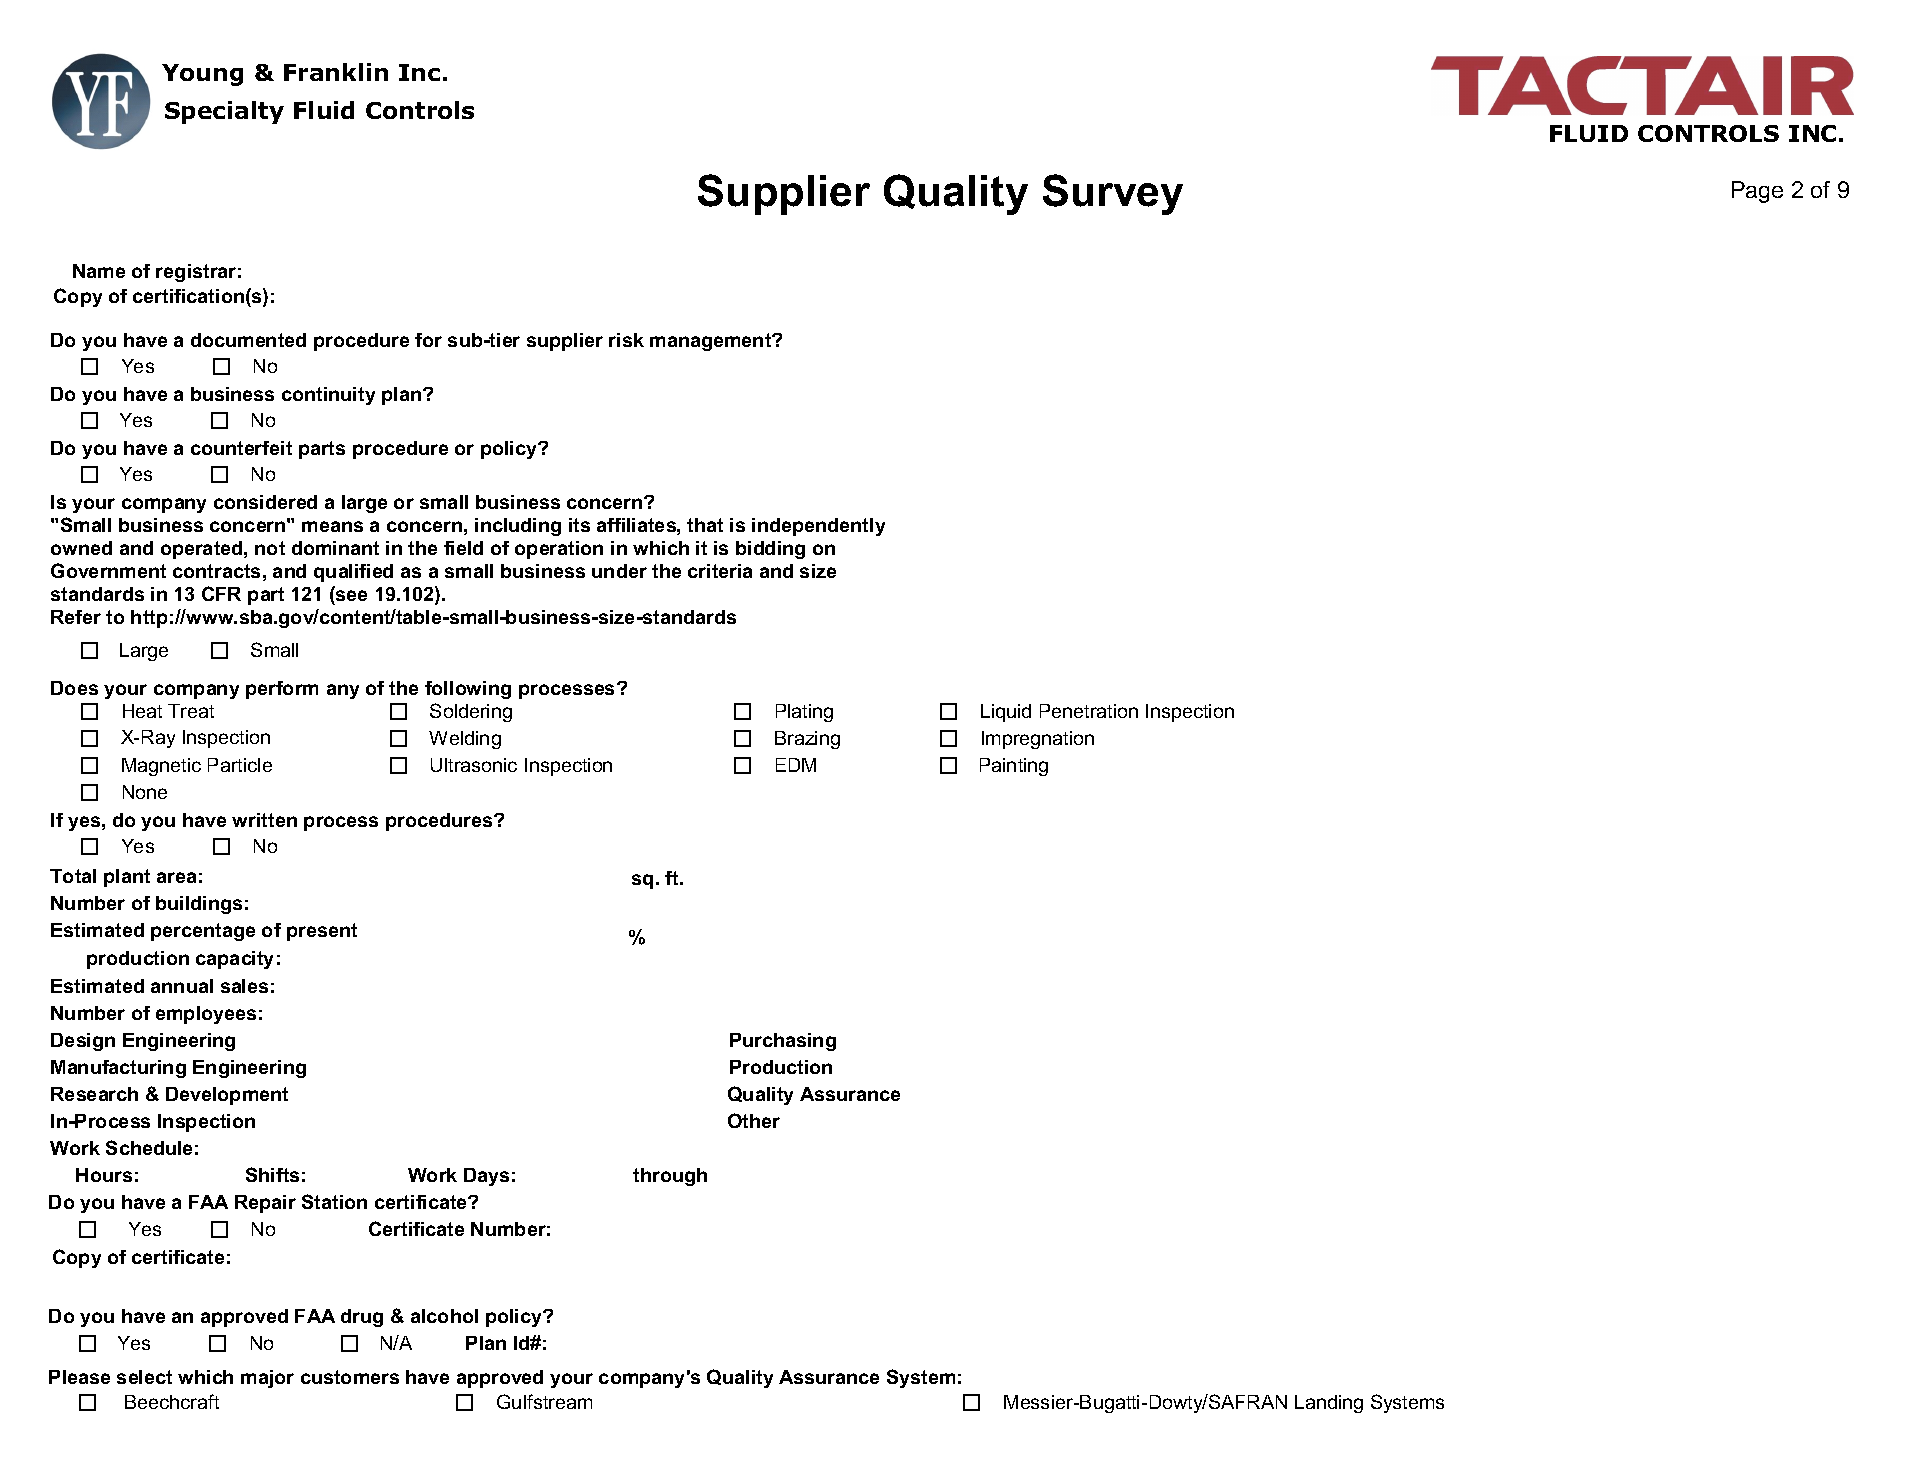 The width and height of the document is (1906, 1473). Describe the element at coordinates (1113, 194) in the document. I see `Survey` at that location.
